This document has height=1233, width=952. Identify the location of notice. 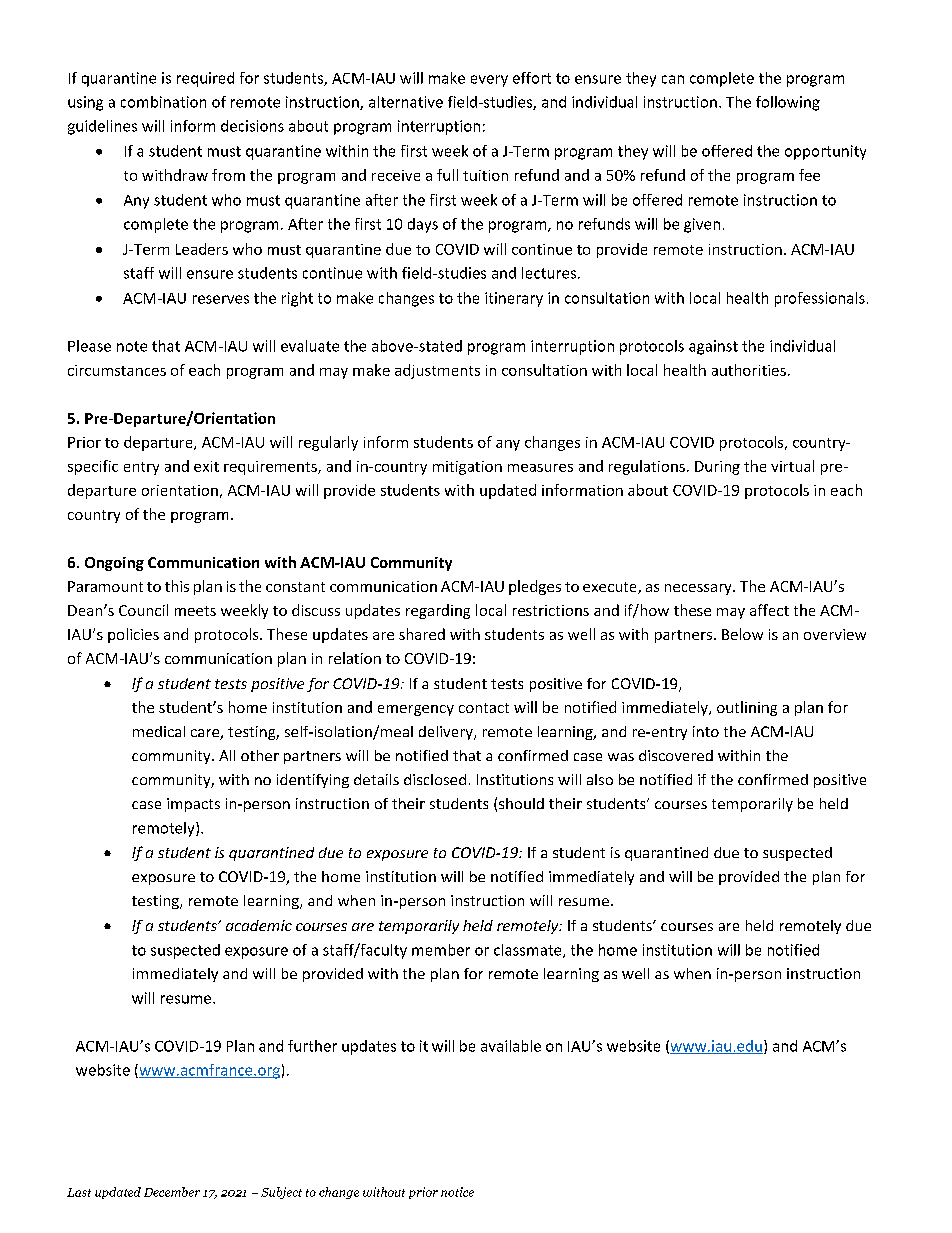
(457, 1192).
